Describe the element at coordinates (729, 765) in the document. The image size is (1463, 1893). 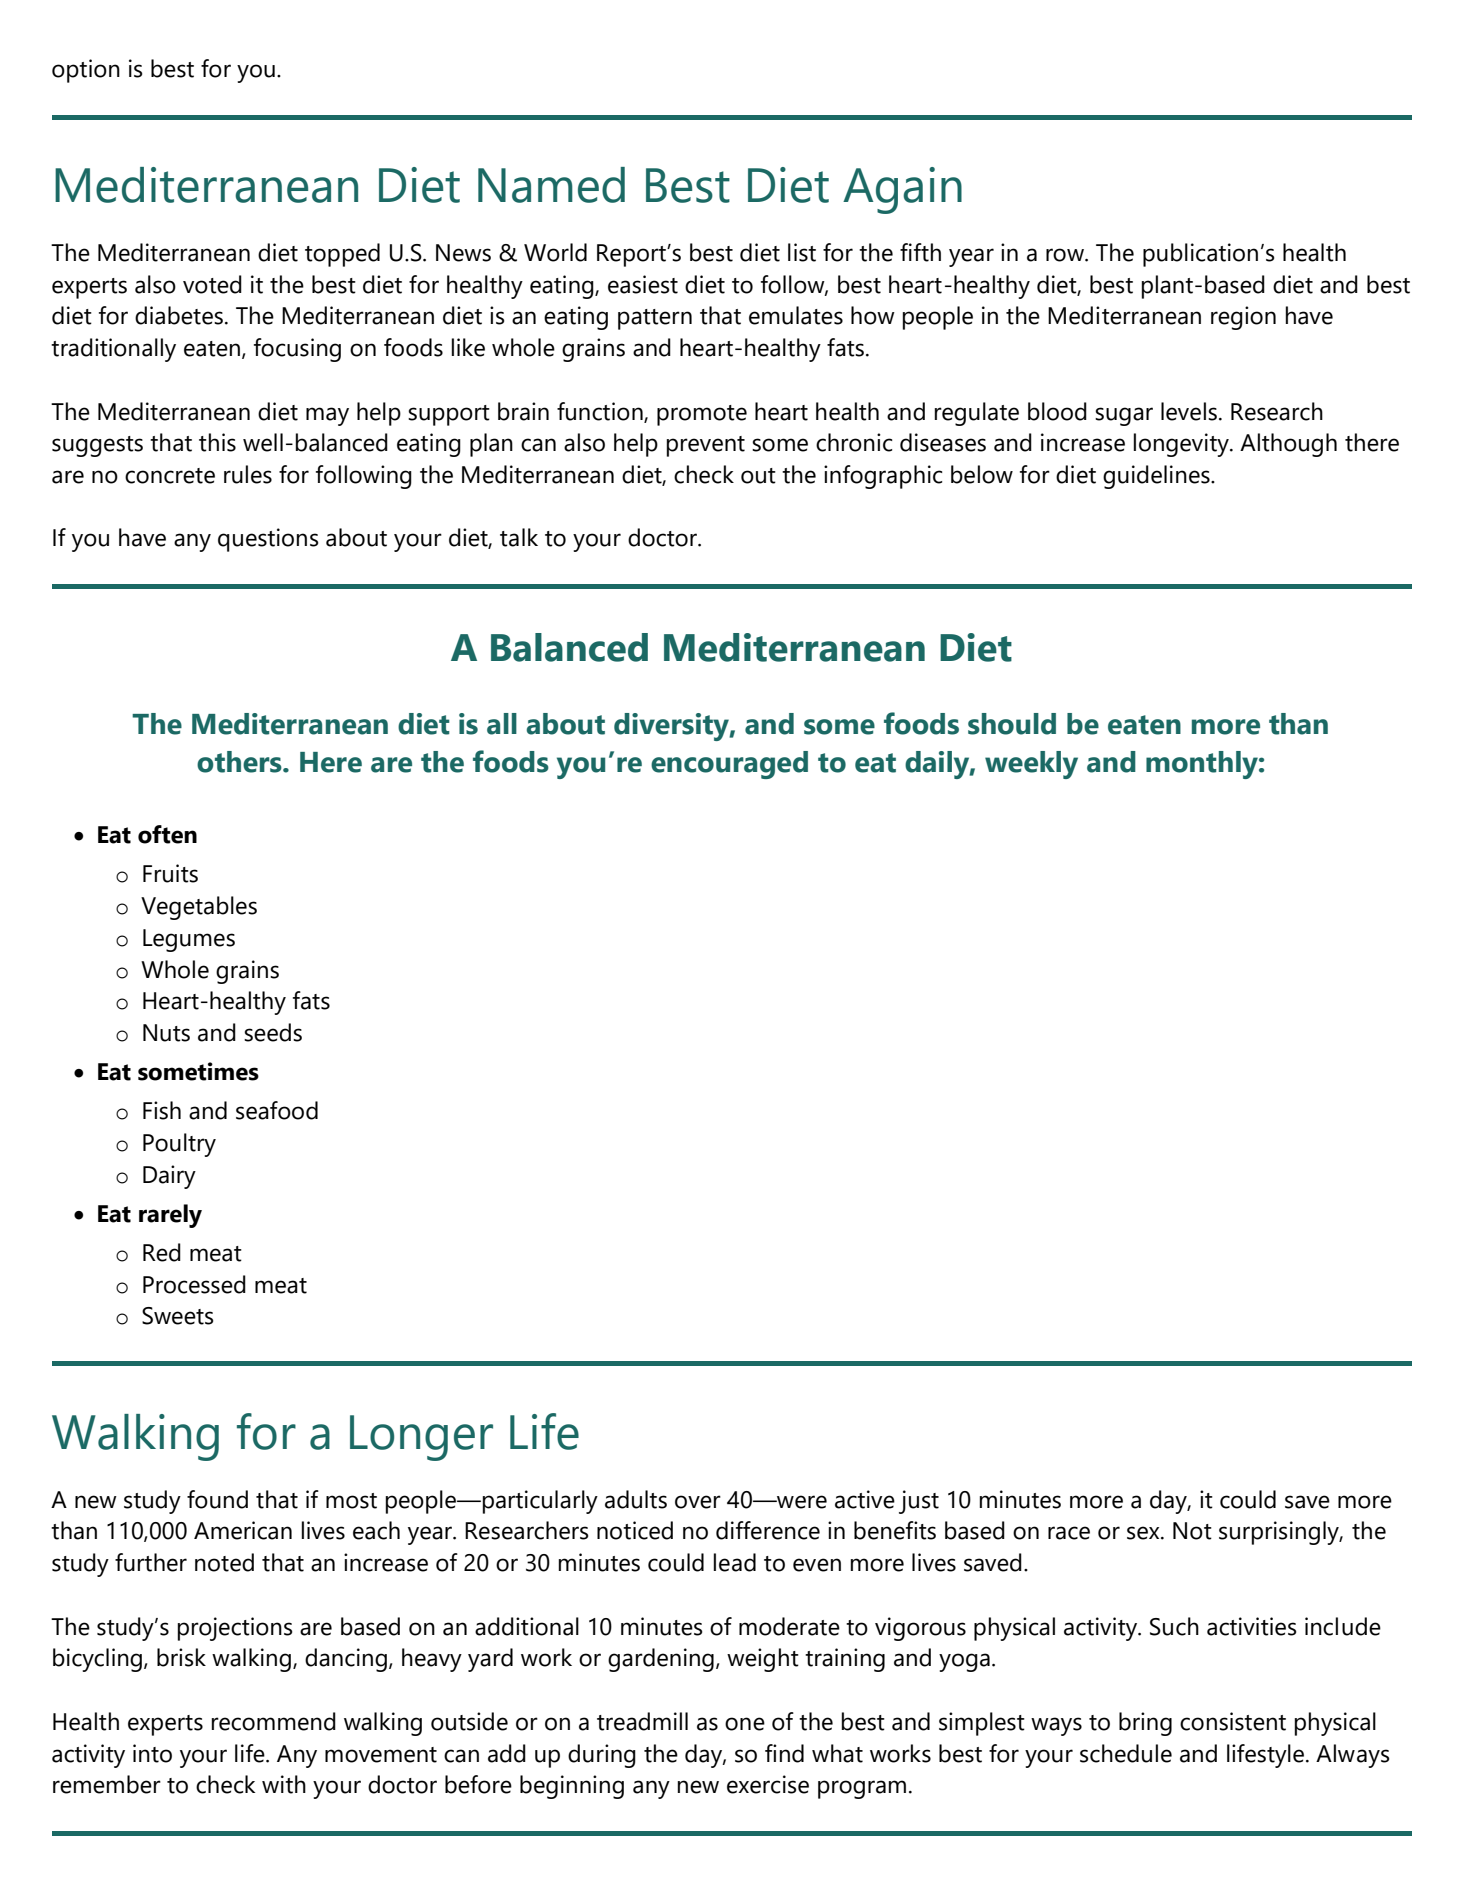
I see `encouraged` at that location.
